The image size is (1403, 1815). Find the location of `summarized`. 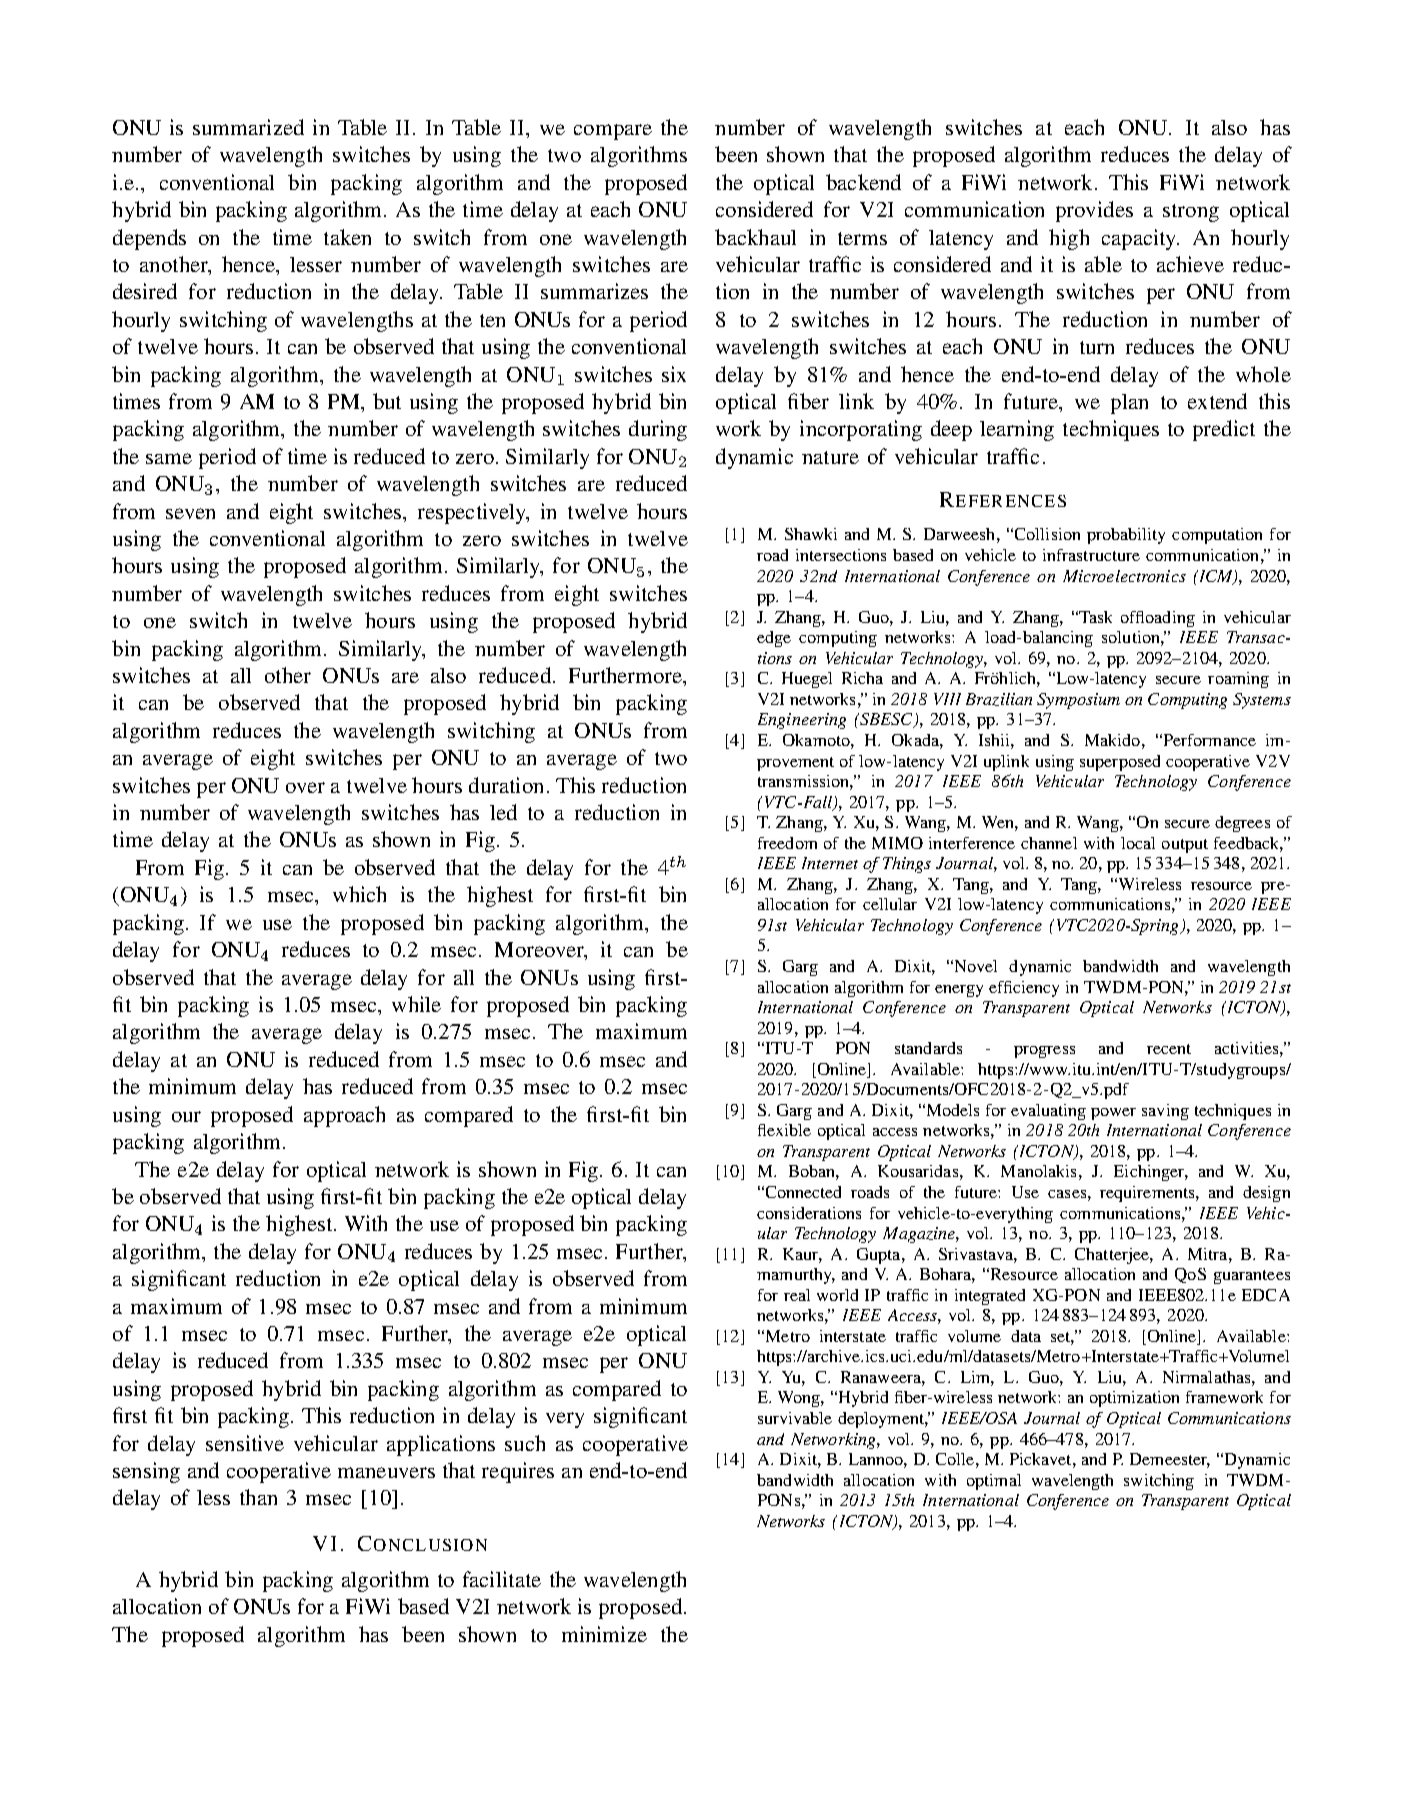

summarized is located at coordinates (248, 127).
